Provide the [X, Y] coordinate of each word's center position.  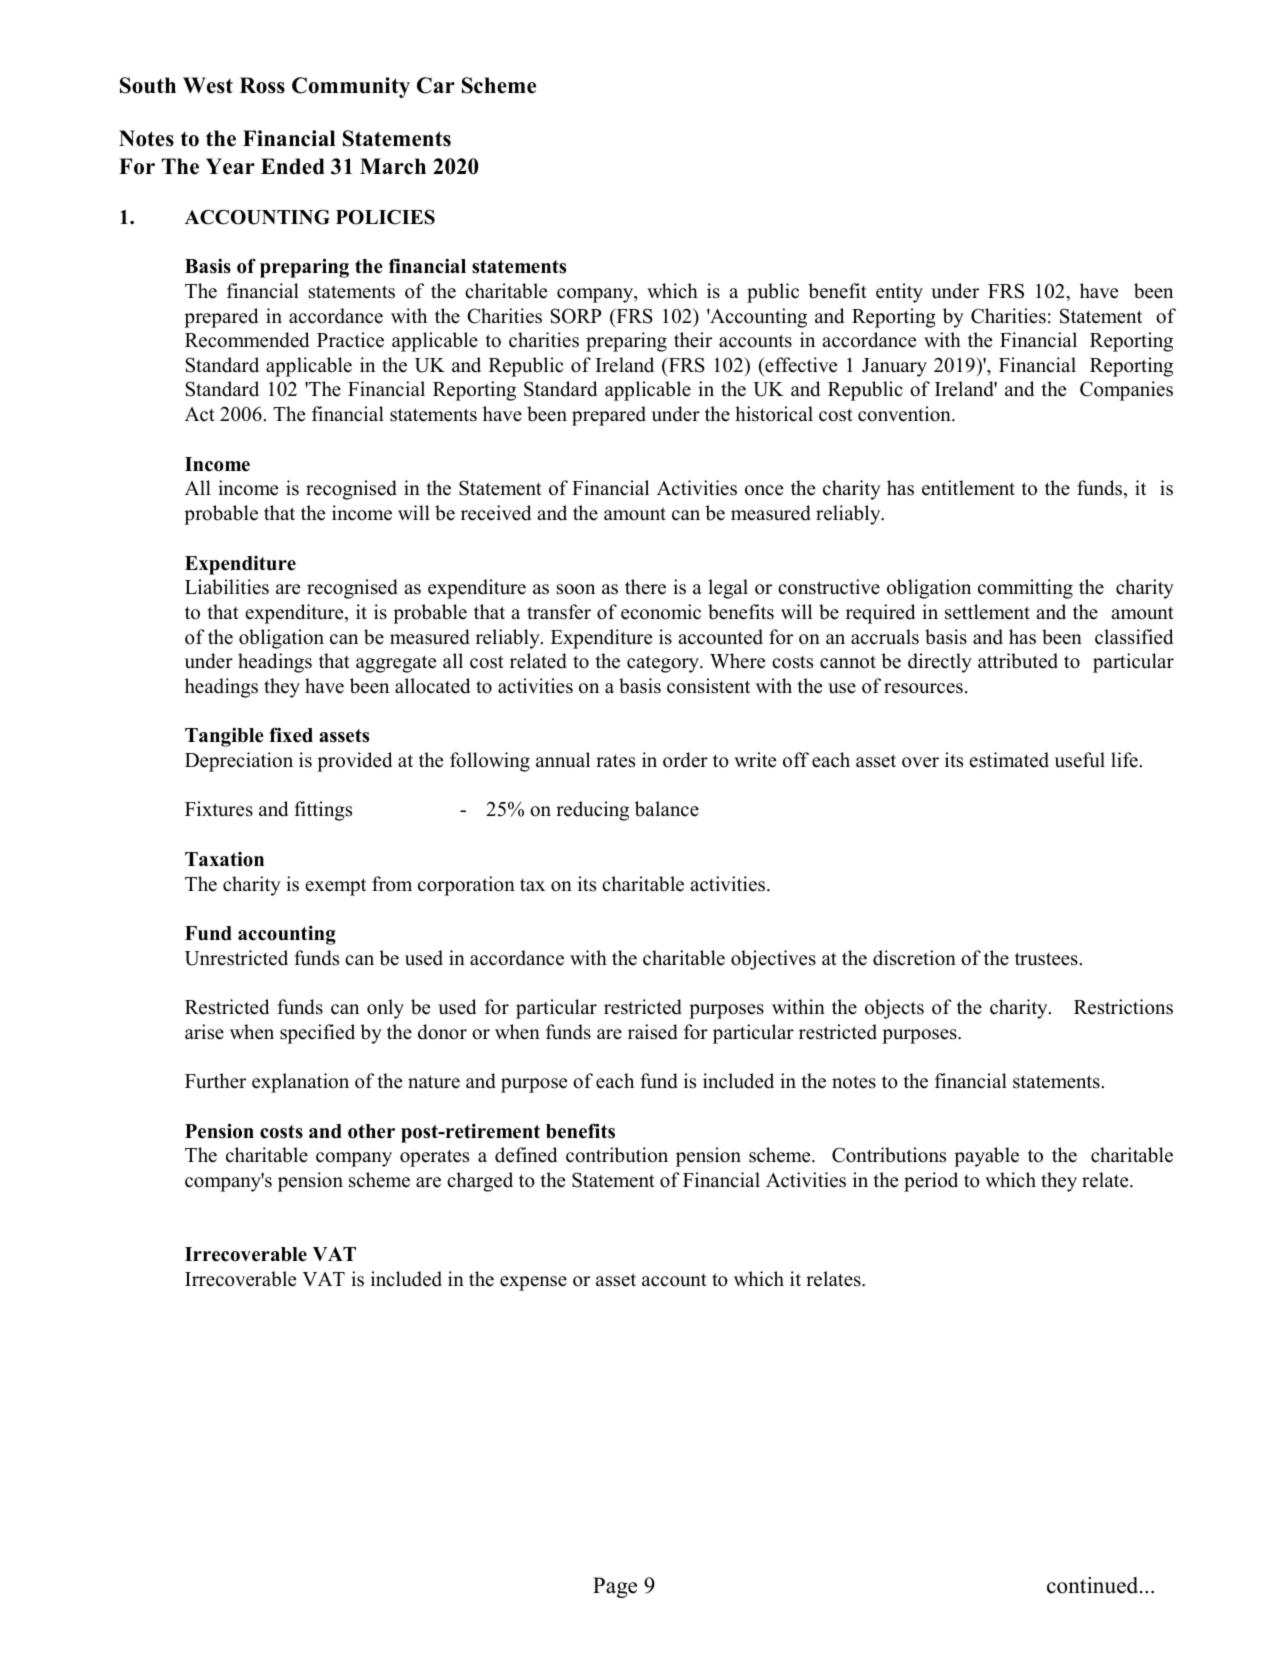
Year [230, 166]
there [645, 587]
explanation [300, 1083]
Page [615, 1587]
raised [653, 1032]
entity [899, 293]
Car [436, 85]
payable [986, 1157]
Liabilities [227, 587]
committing [1025, 589]
